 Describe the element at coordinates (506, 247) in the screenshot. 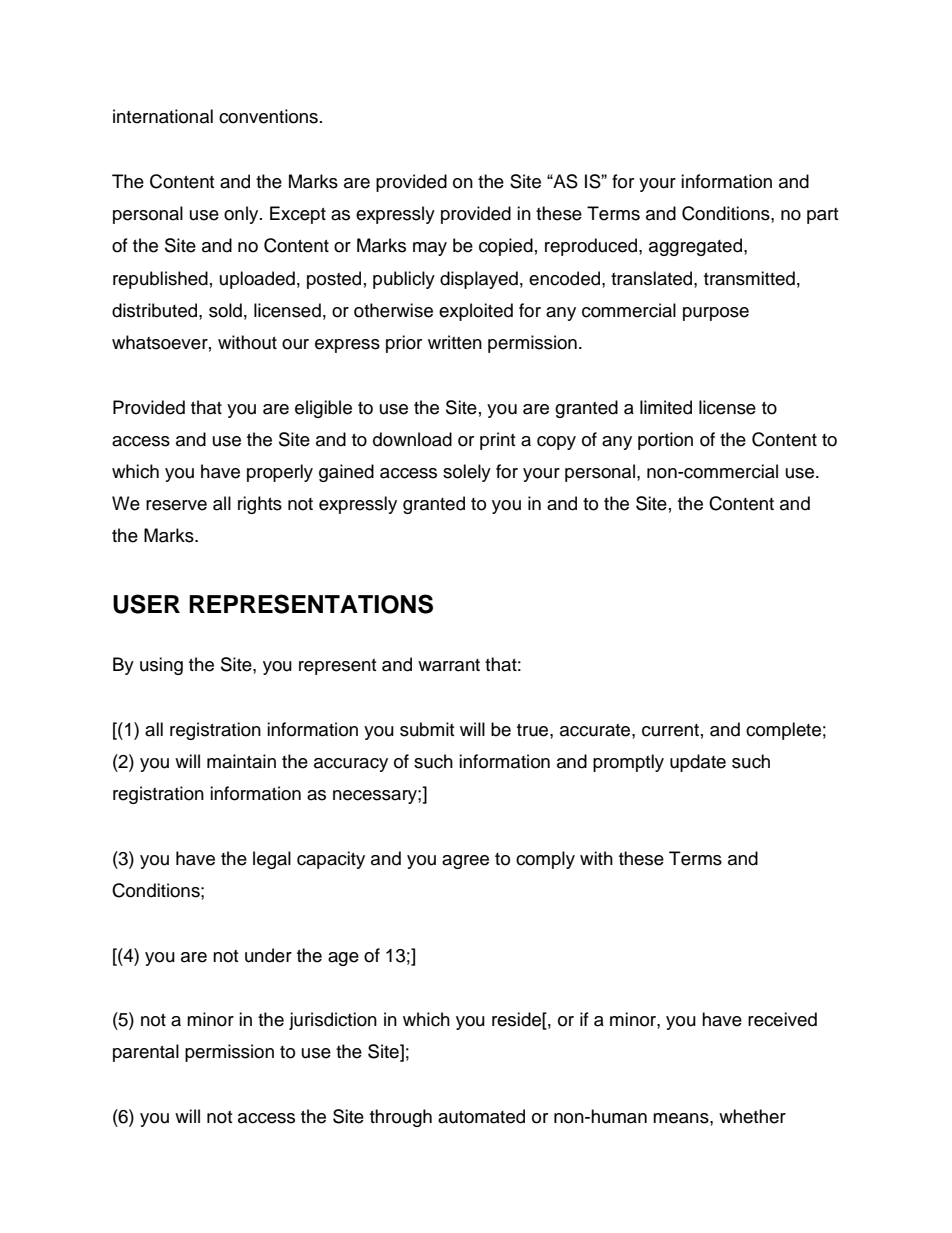

I see `copied` at that location.
